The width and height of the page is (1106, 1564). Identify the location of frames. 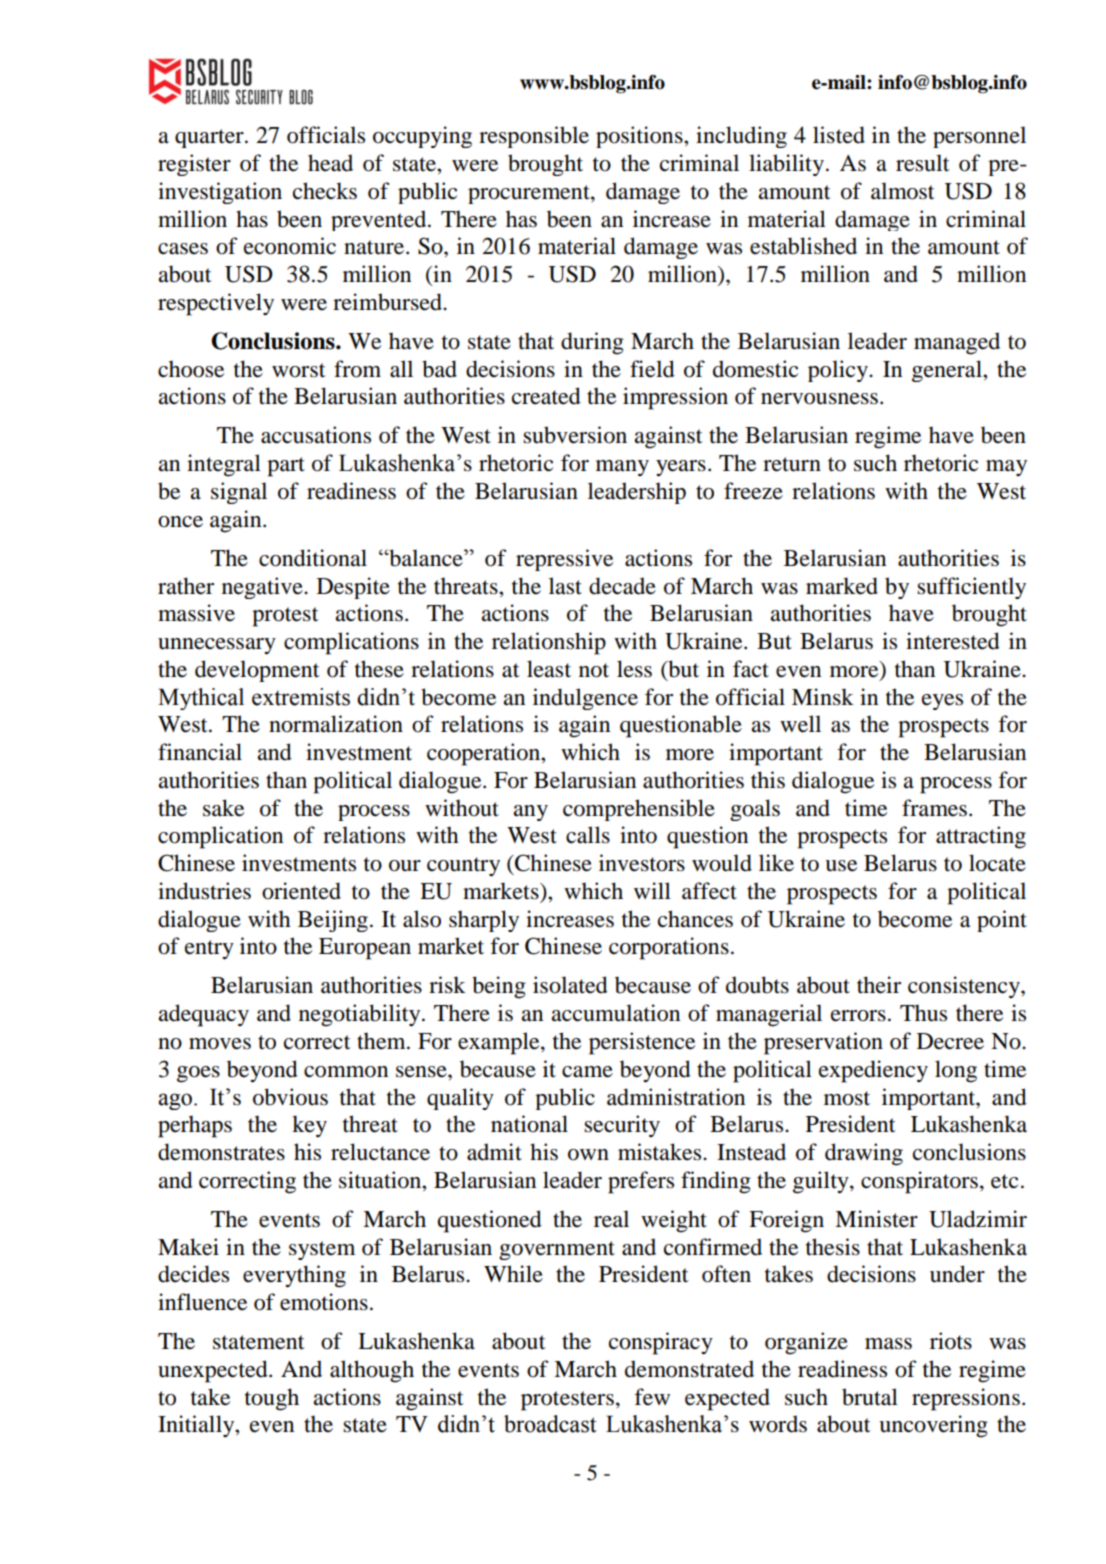
(934, 808).
